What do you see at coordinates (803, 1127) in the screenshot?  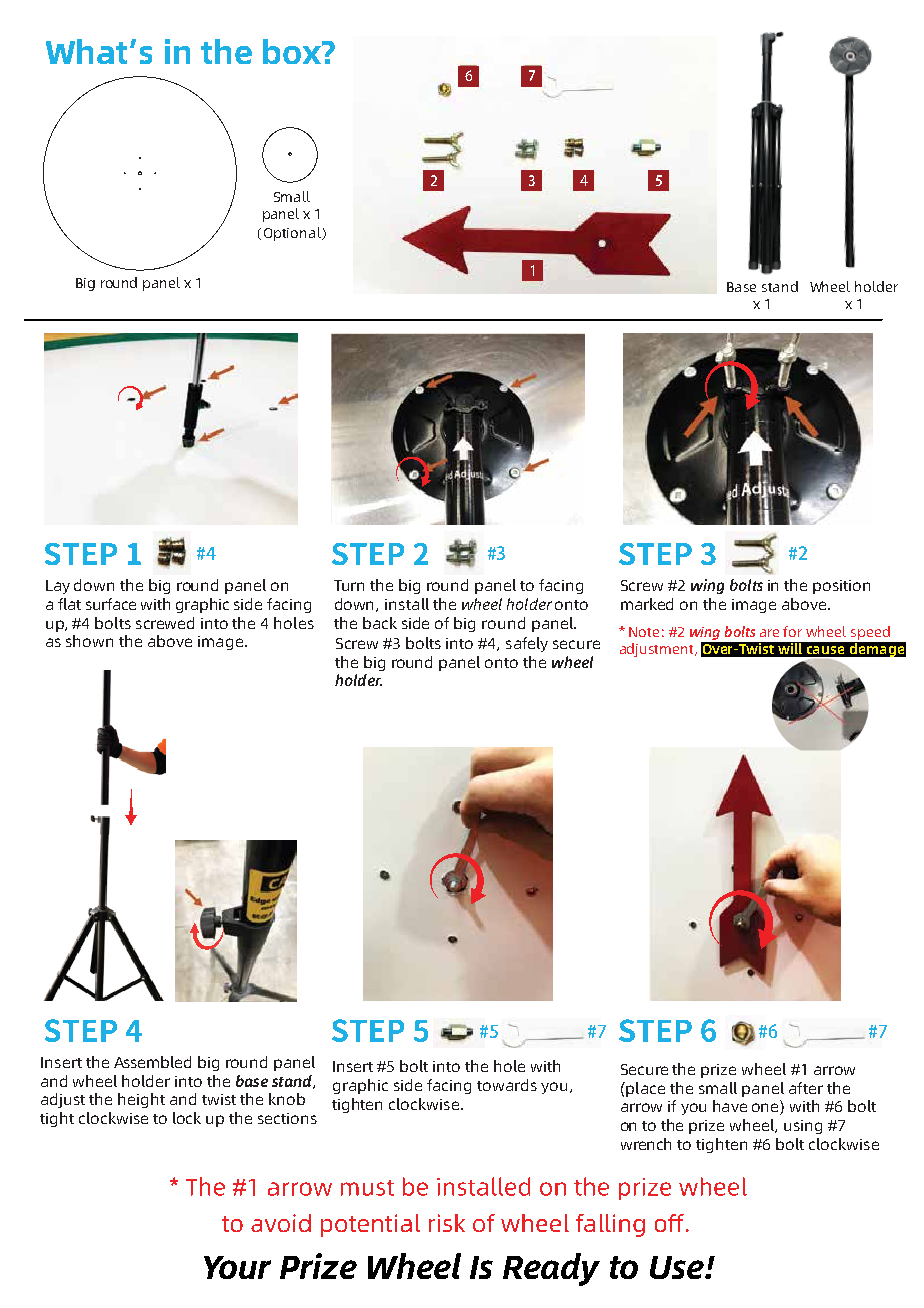 I see `using` at bounding box center [803, 1127].
